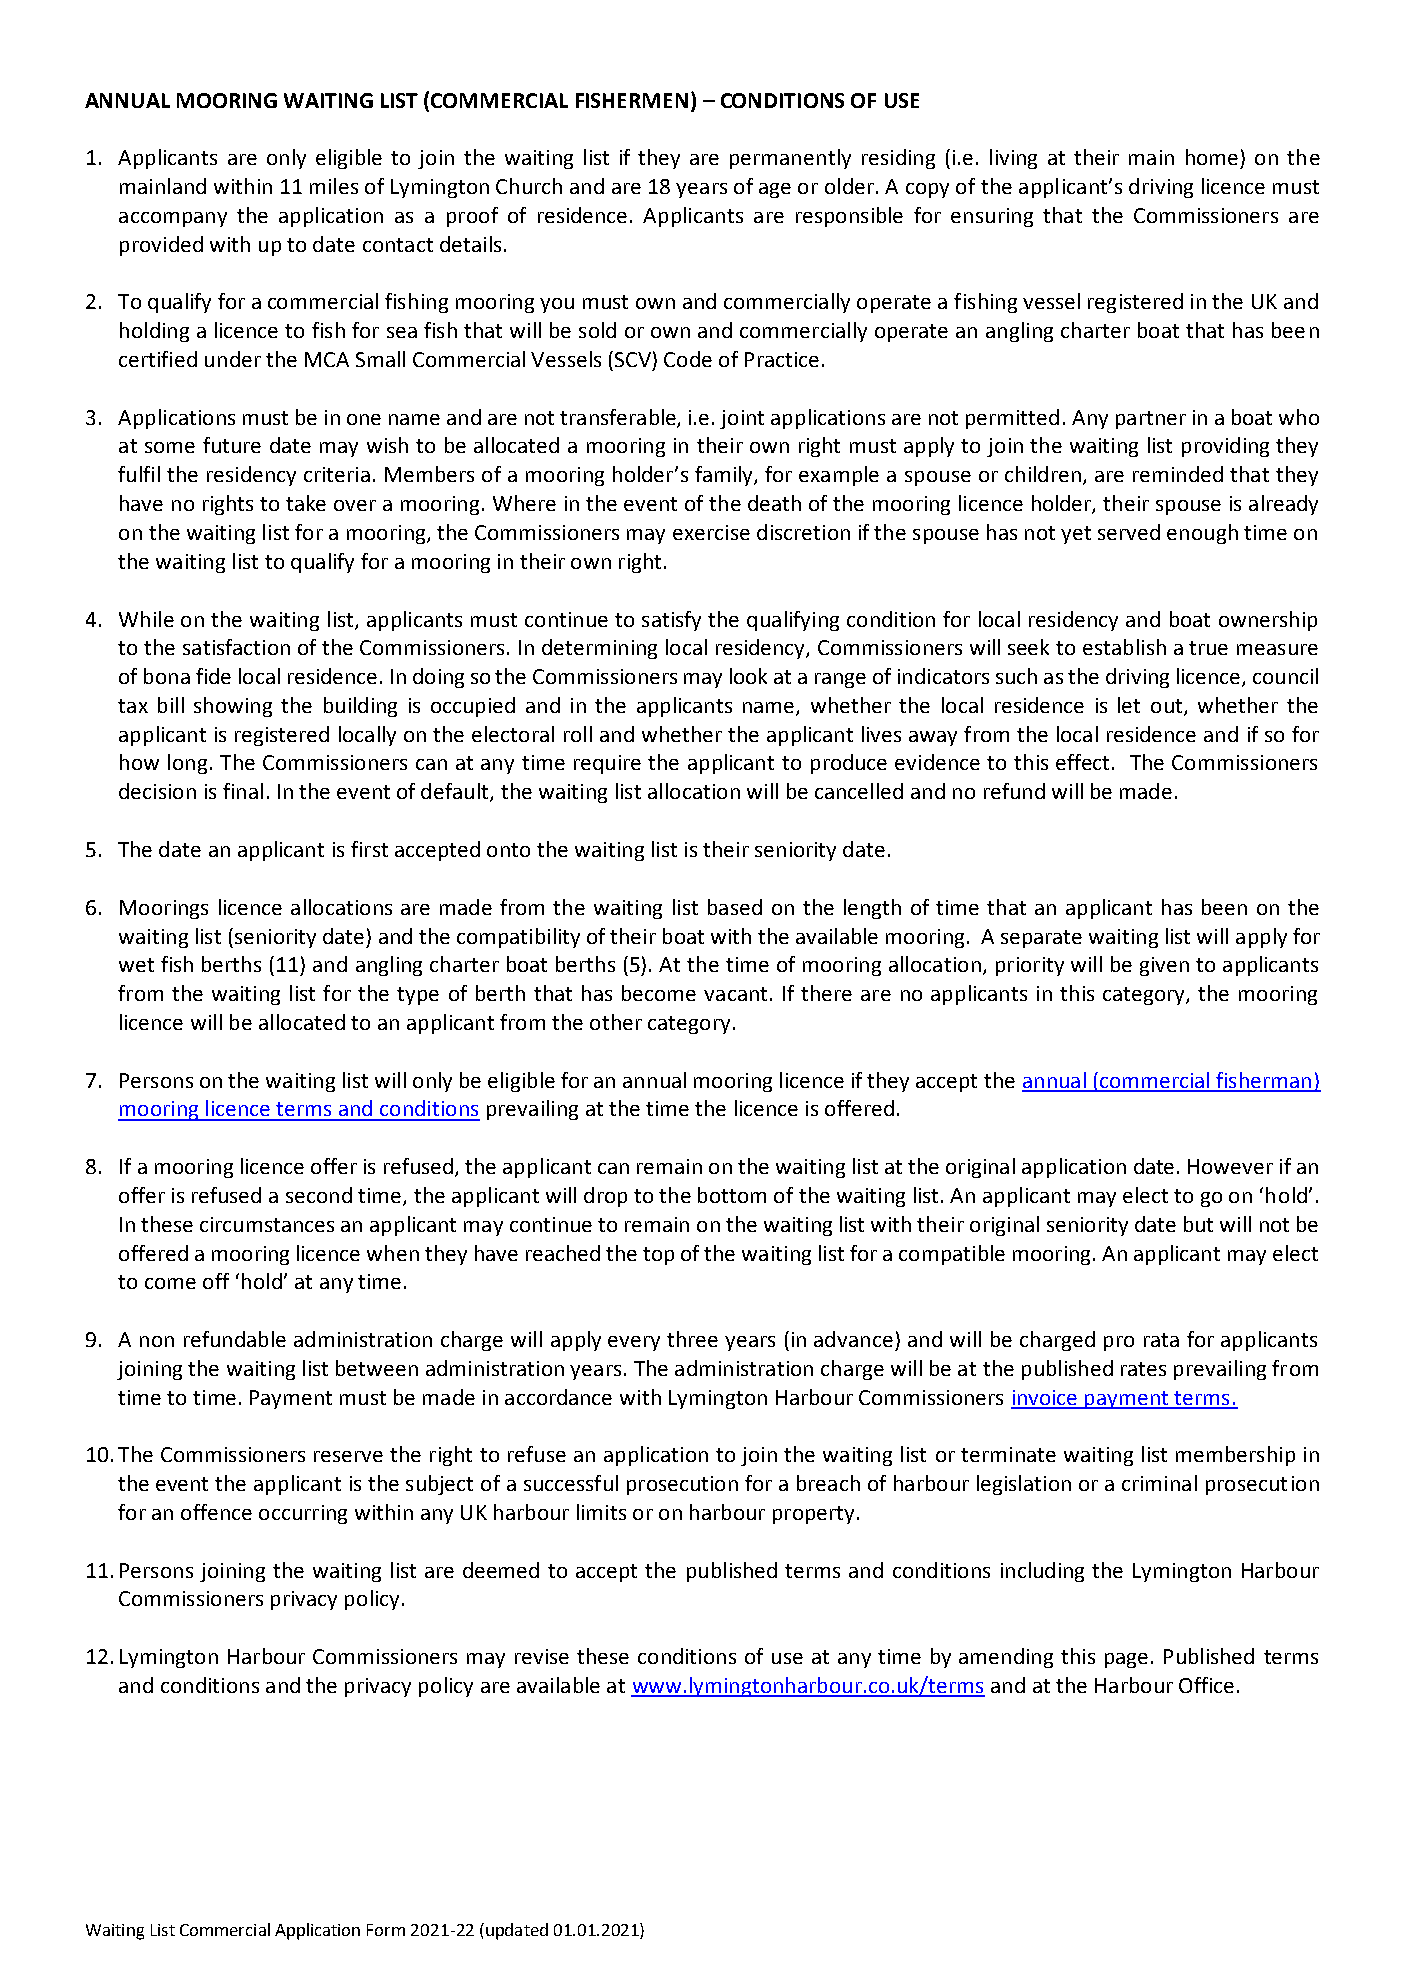 This screenshot has height=1988, width=1405. Describe the element at coordinates (418, 996) in the screenshot. I see `type` at that location.
